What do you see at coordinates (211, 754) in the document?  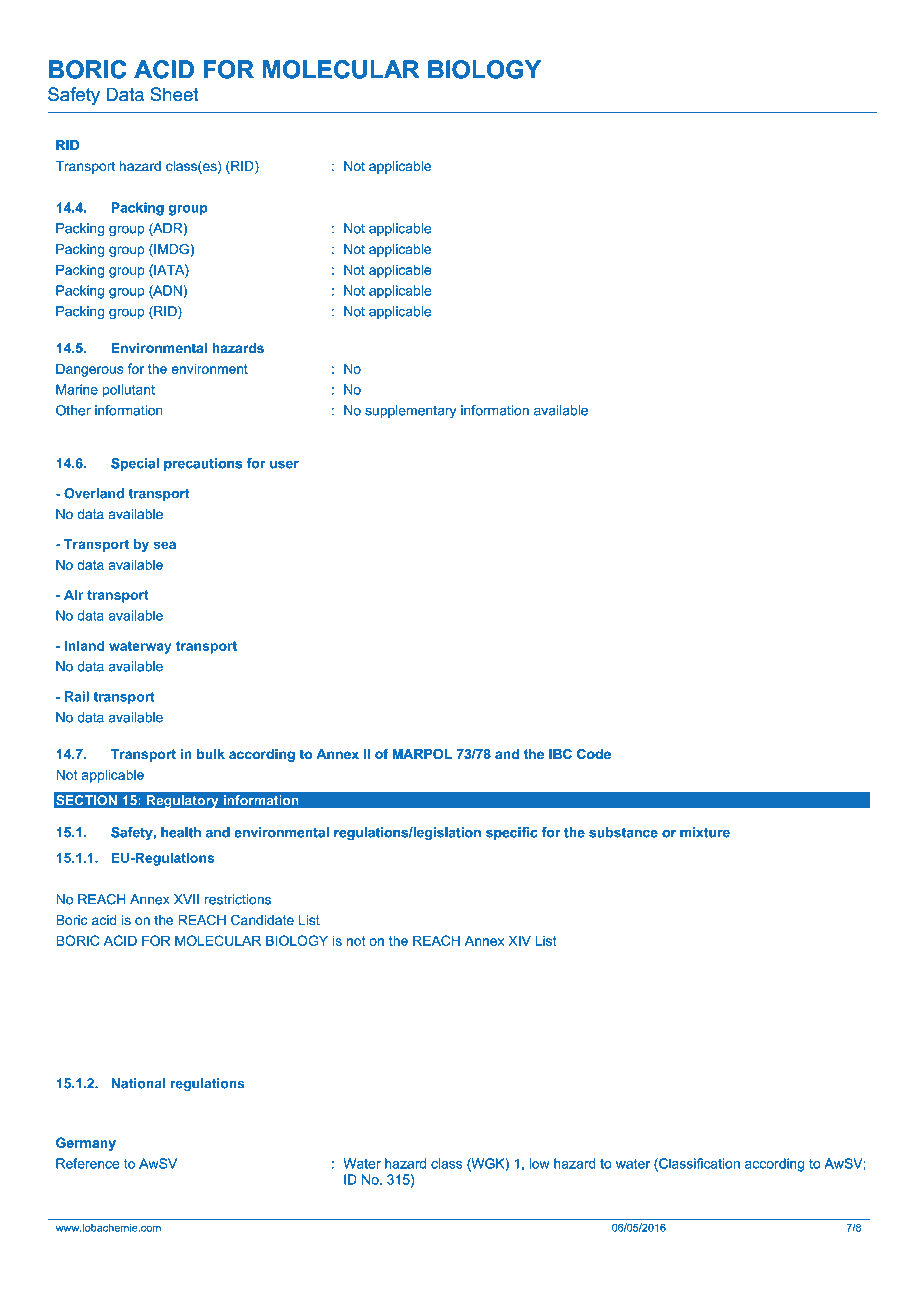 I see `bulk` at bounding box center [211, 754].
